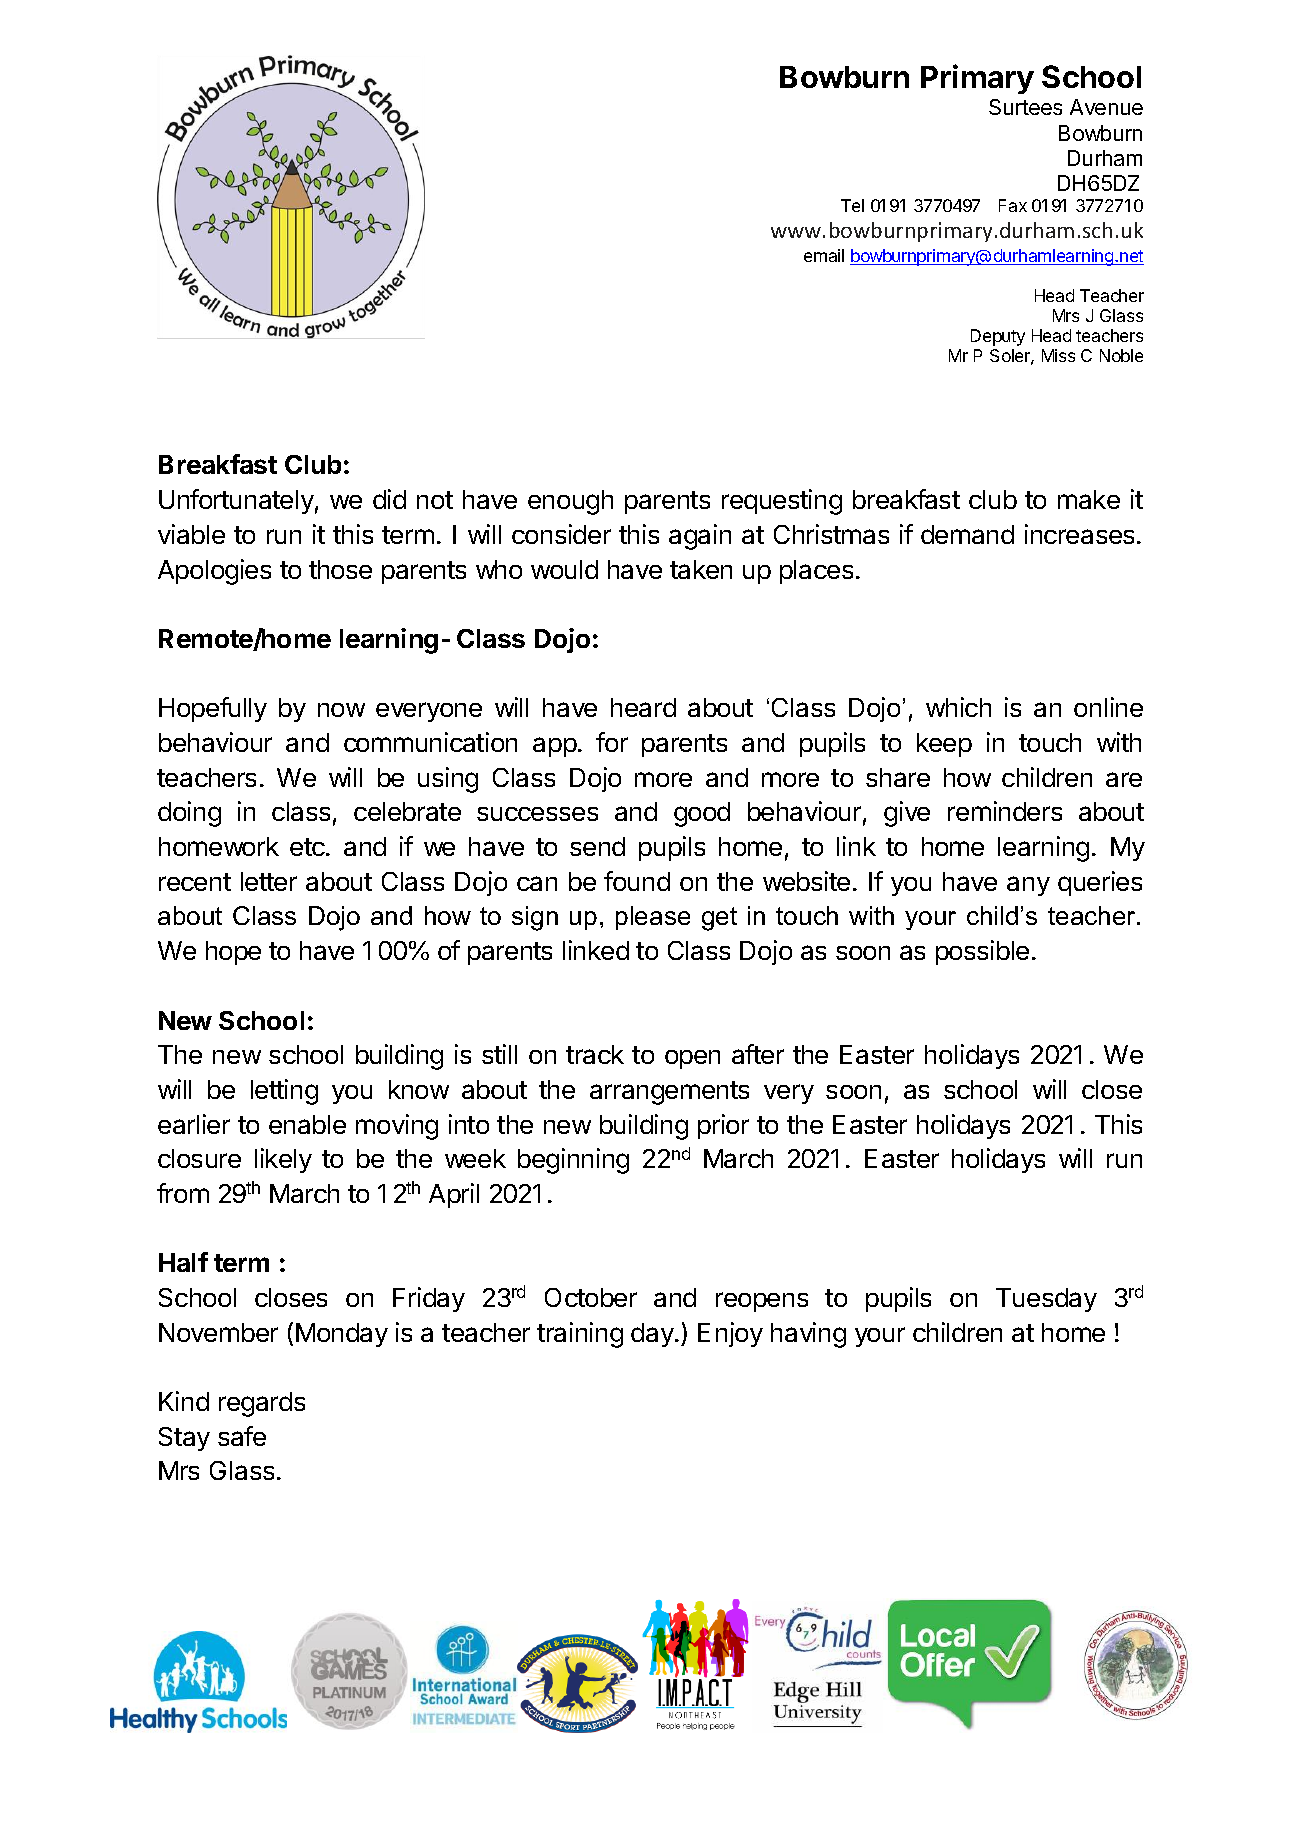  Describe the element at coordinates (284, 1092) in the screenshot. I see `letting` at that location.
